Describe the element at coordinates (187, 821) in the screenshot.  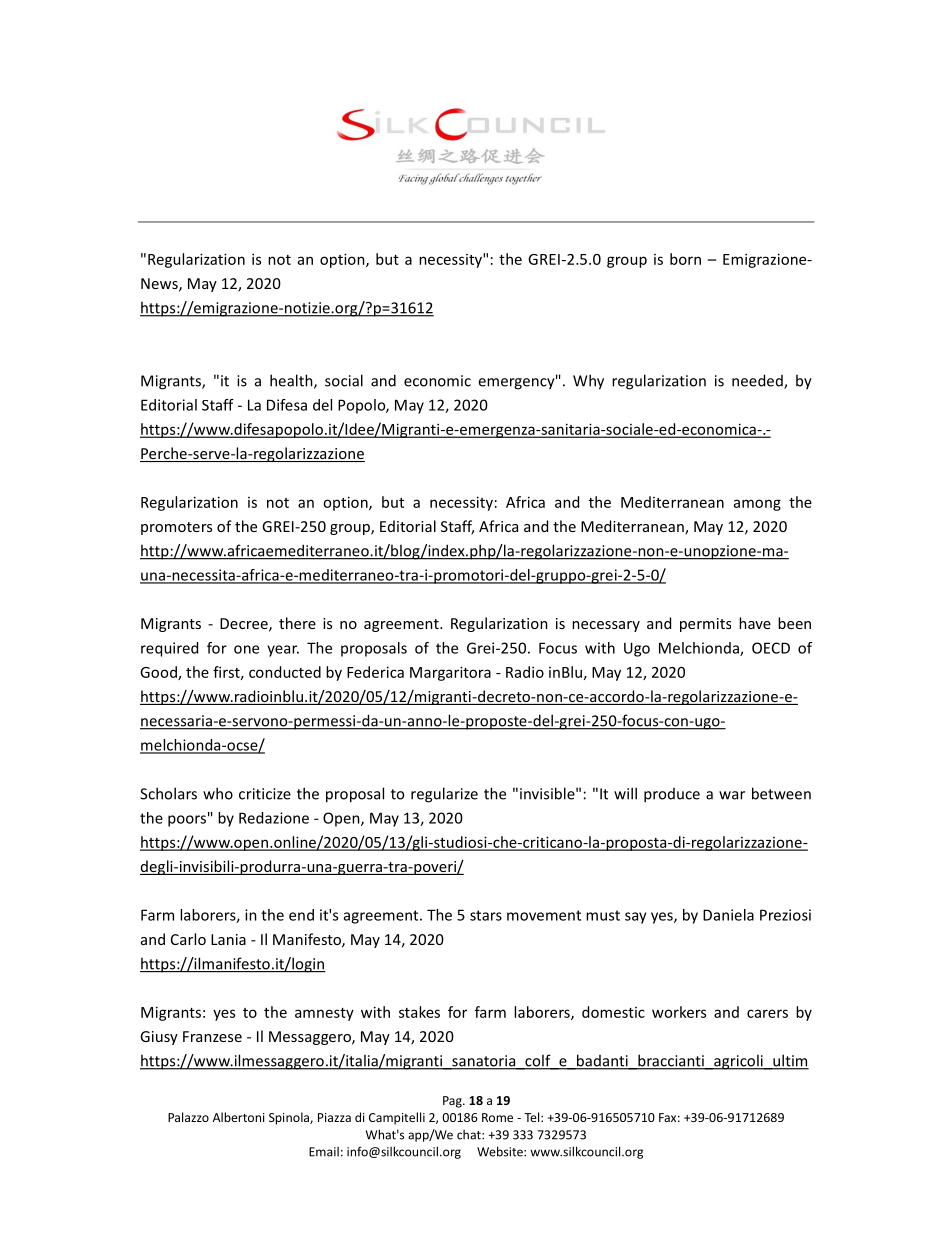
I see `poors` at that location.
